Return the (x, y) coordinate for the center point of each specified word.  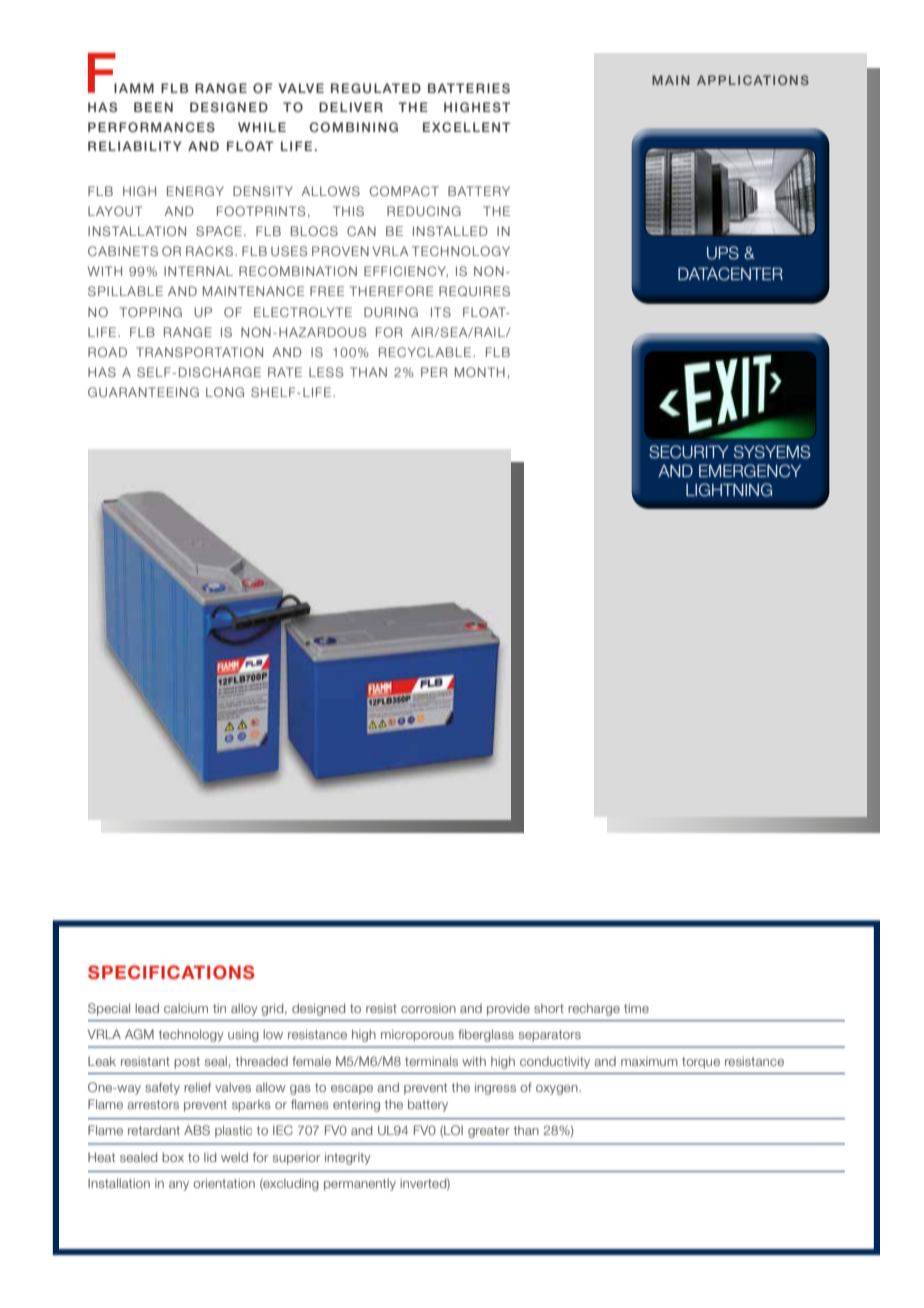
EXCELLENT (466, 127)
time (636, 1008)
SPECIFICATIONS (171, 972)
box (173, 1157)
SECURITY (689, 452)
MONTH (480, 372)
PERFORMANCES (151, 127)
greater (489, 1132)
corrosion (428, 1008)
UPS (723, 253)
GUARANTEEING (143, 392)
